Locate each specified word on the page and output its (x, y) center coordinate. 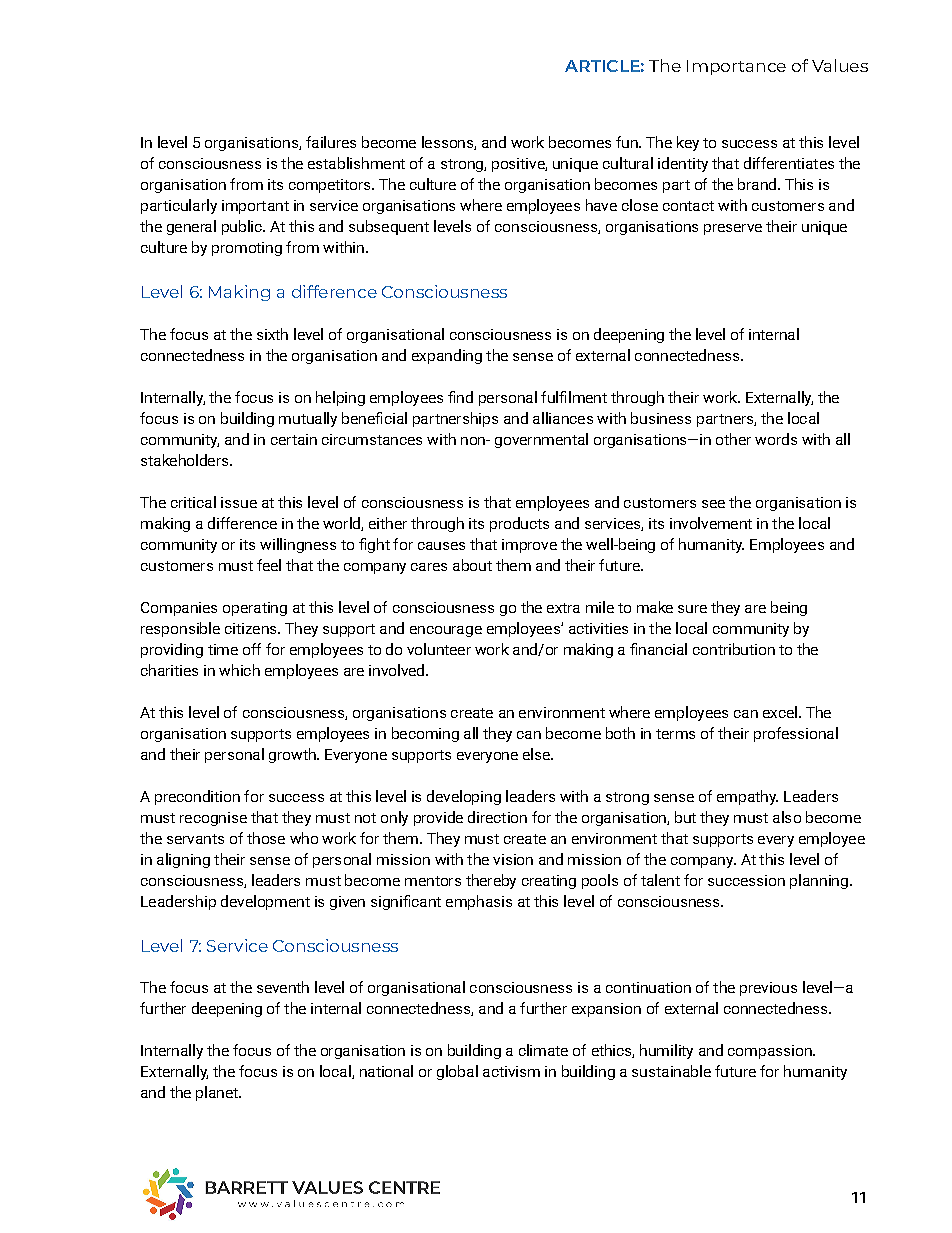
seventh (283, 987)
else (537, 754)
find (460, 397)
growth (293, 755)
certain (294, 439)
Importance (736, 67)
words (776, 439)
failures (331, 142)
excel (780, 712)
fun (628, 142)
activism (511, 1071)
